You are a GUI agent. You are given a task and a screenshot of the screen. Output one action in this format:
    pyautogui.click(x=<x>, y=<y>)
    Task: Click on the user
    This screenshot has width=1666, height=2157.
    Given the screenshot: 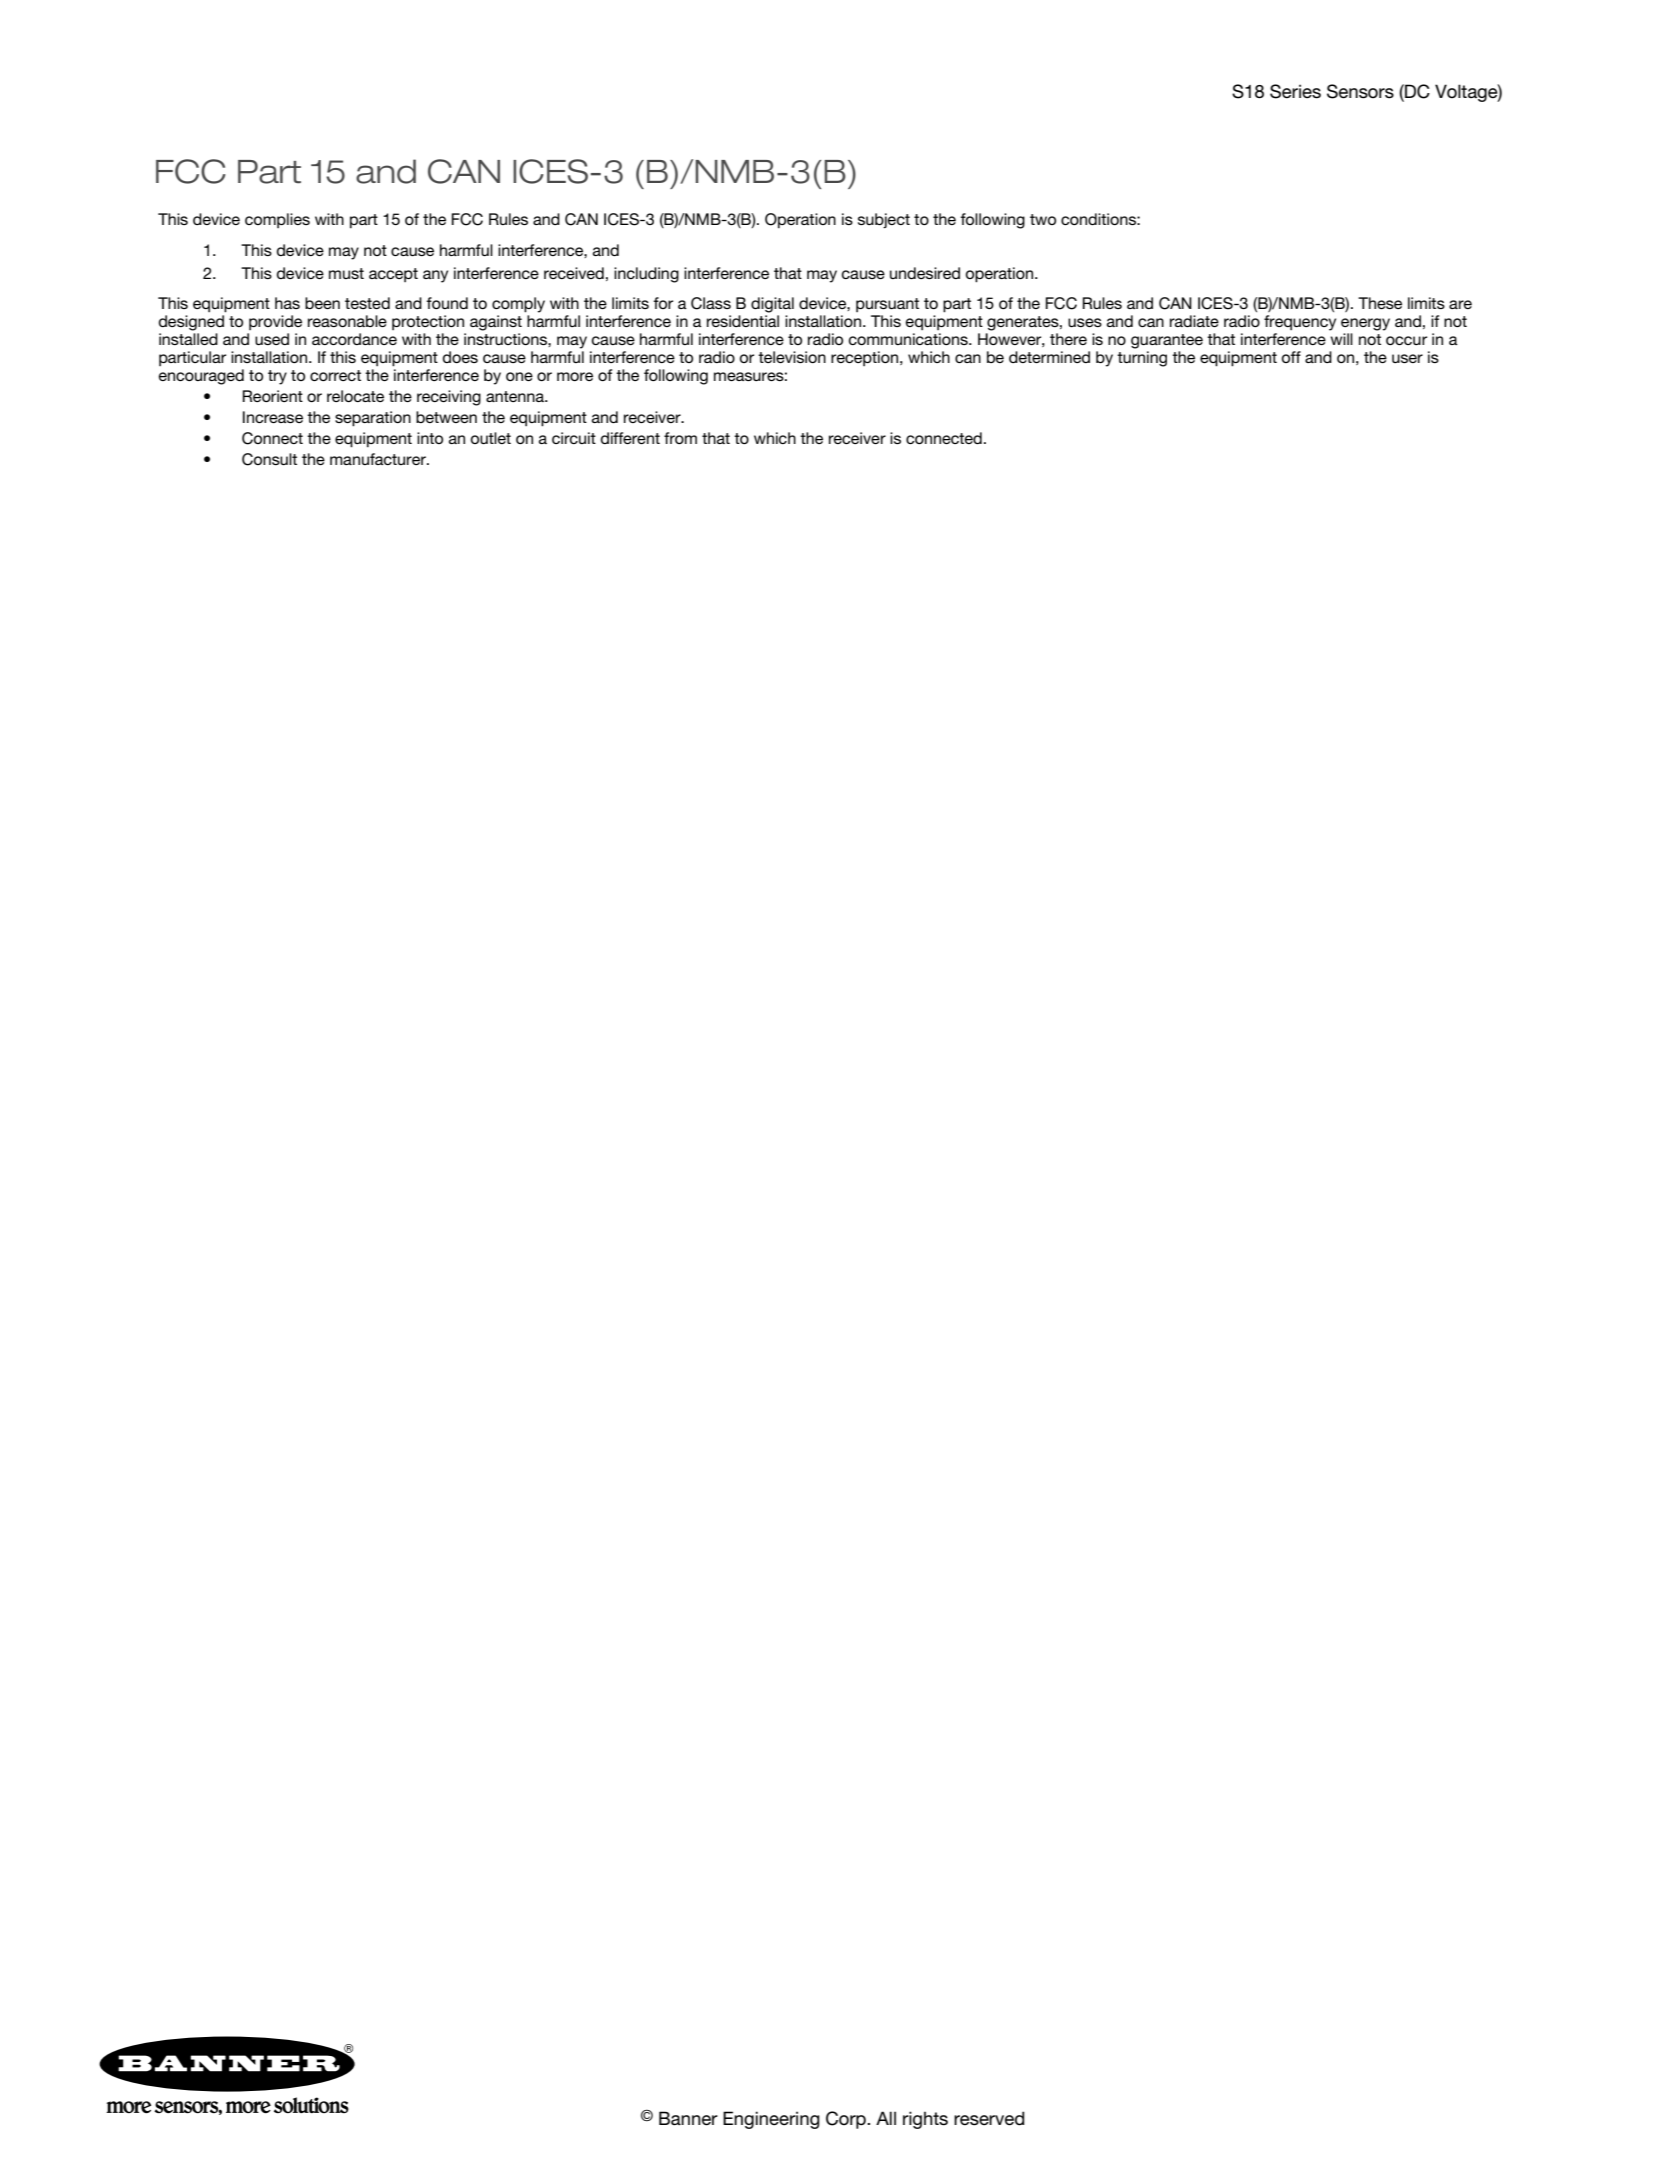 What is the action you would take?
    pyautogui.click(x=1407, y=358)
